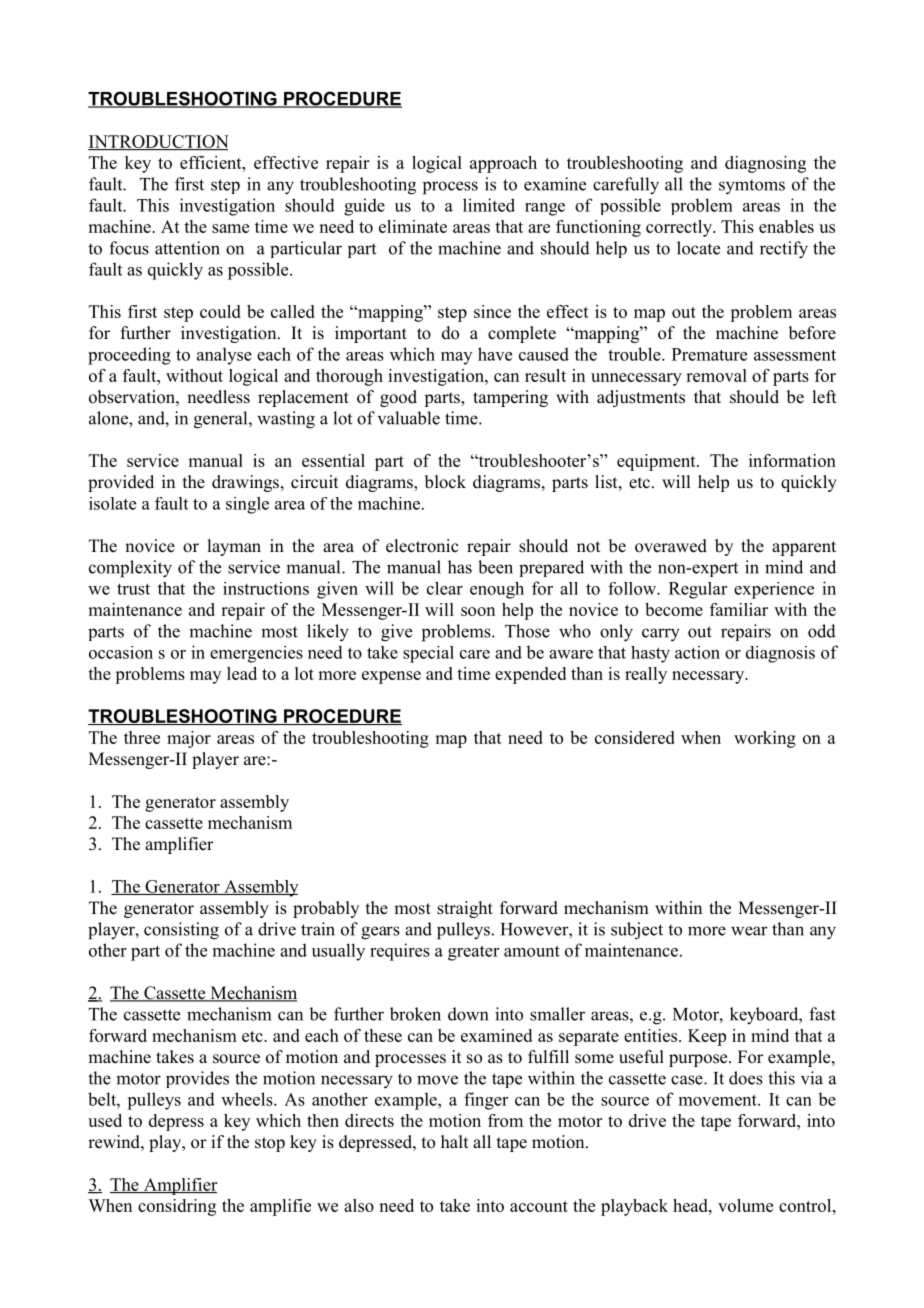 Image resolution: width=924 pixels, height=1308 pixels. Describe the element at coordinates (247, 505) in the screenshot. I see `single` at that location.
